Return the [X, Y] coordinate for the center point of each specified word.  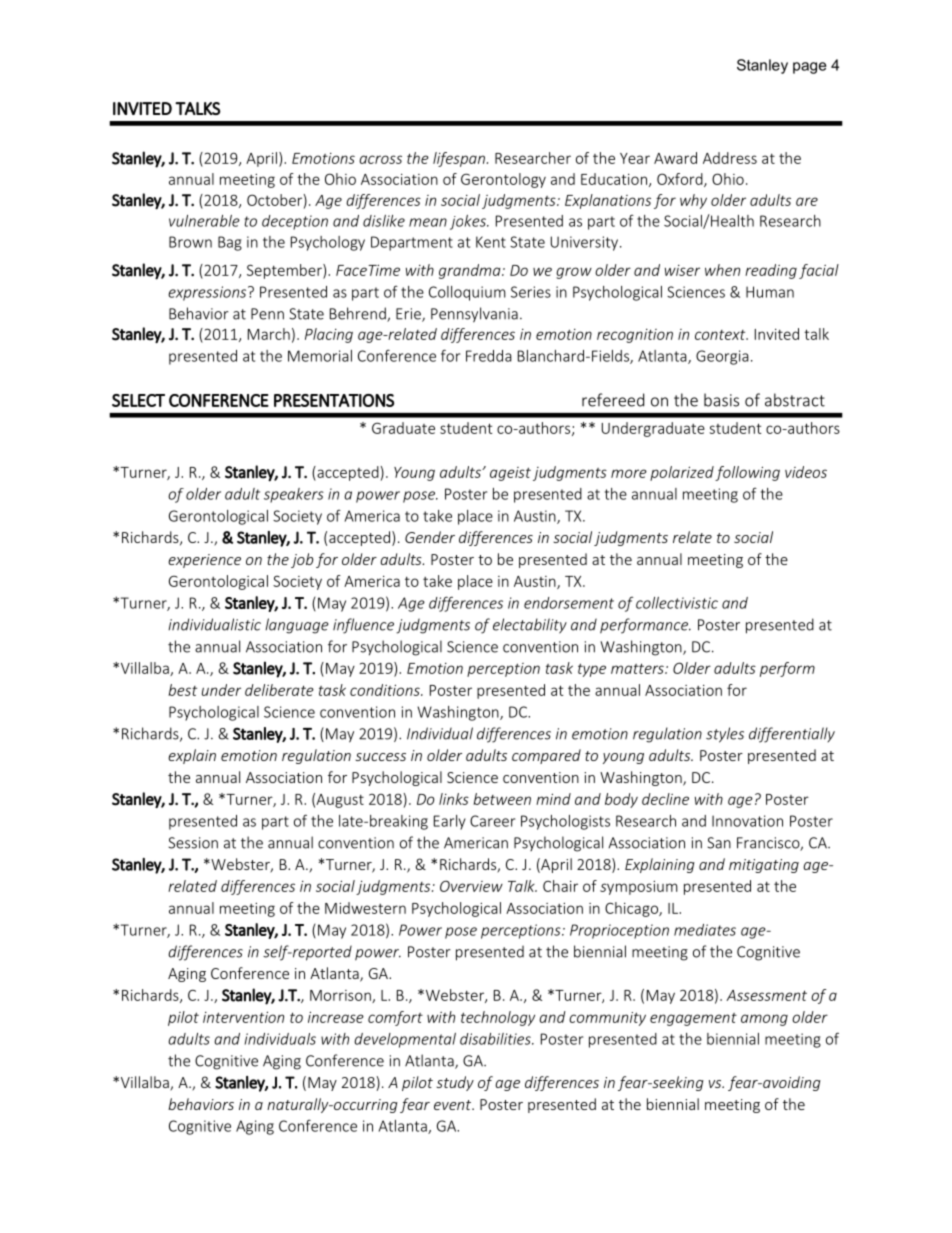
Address [730, 158]
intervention [243, 1017]
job [302, 560]
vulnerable [204, 221]
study [455, 1083]
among [764, 1020]
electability [530, 626]
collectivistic [677, 603]
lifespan [459, 159]
